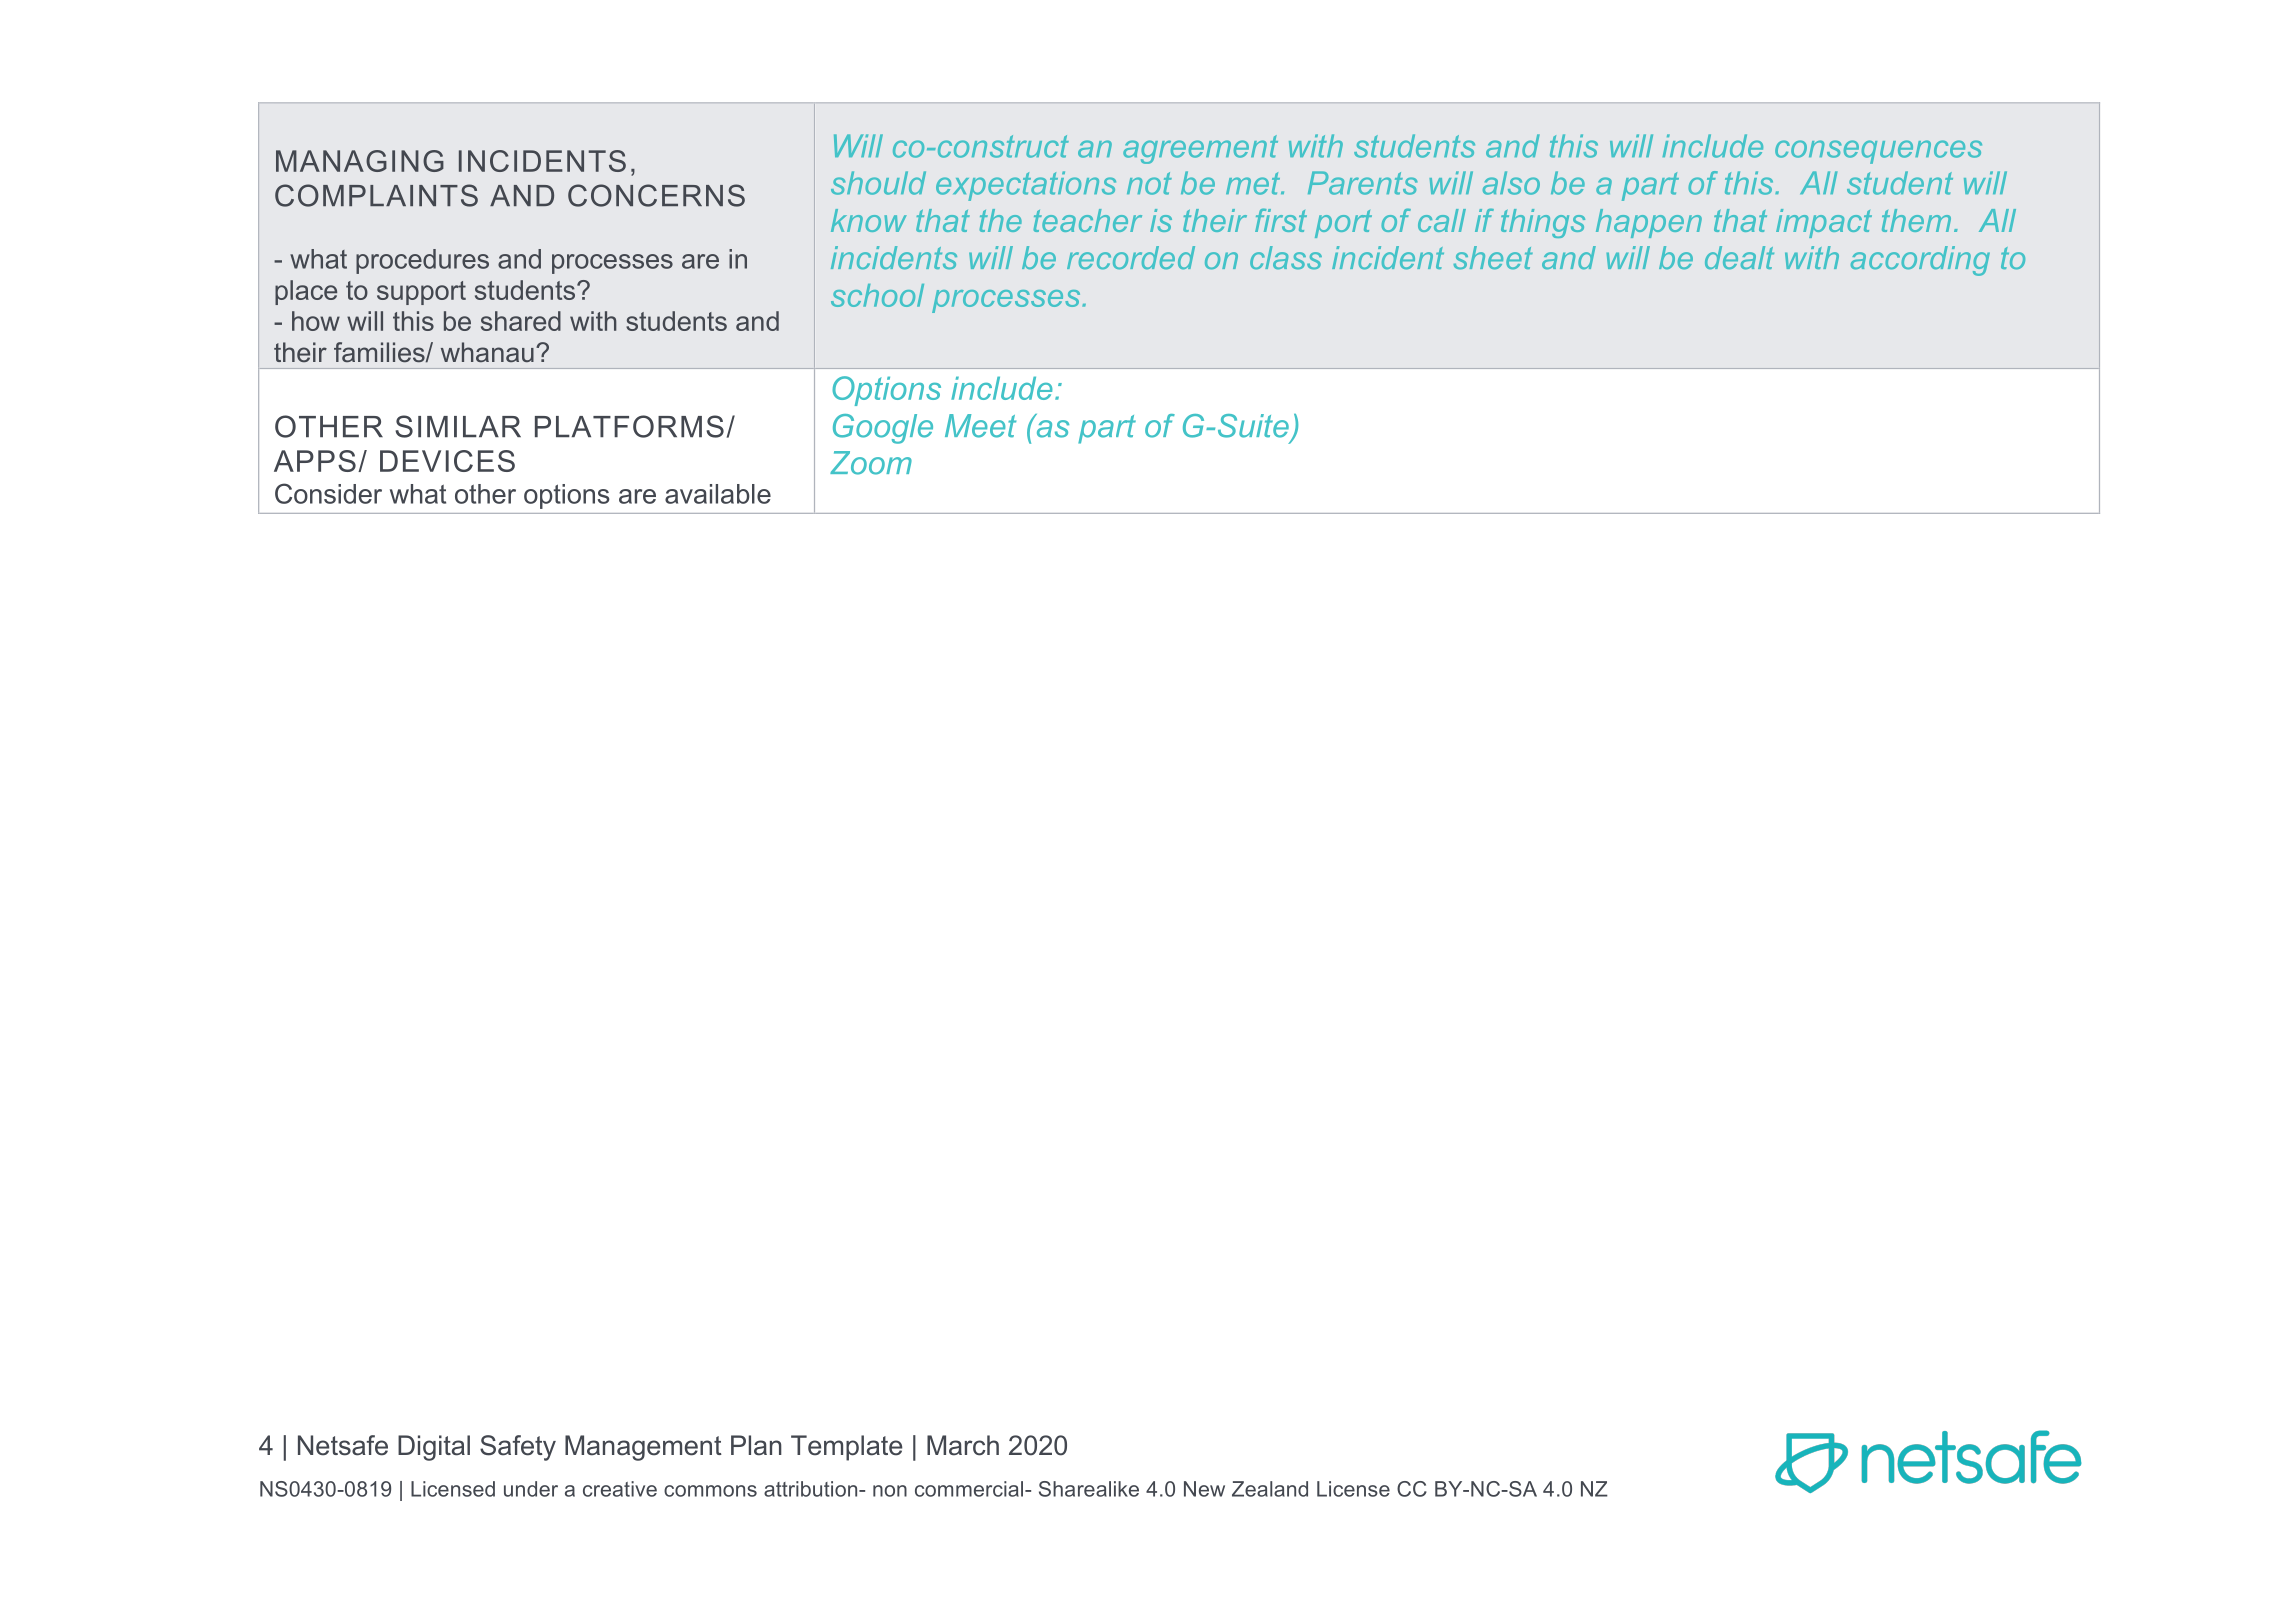 Image resolution: width=2278 pixels, height=1610 pixels. I want to click on COMPLAINTS, so click(376, 195).
